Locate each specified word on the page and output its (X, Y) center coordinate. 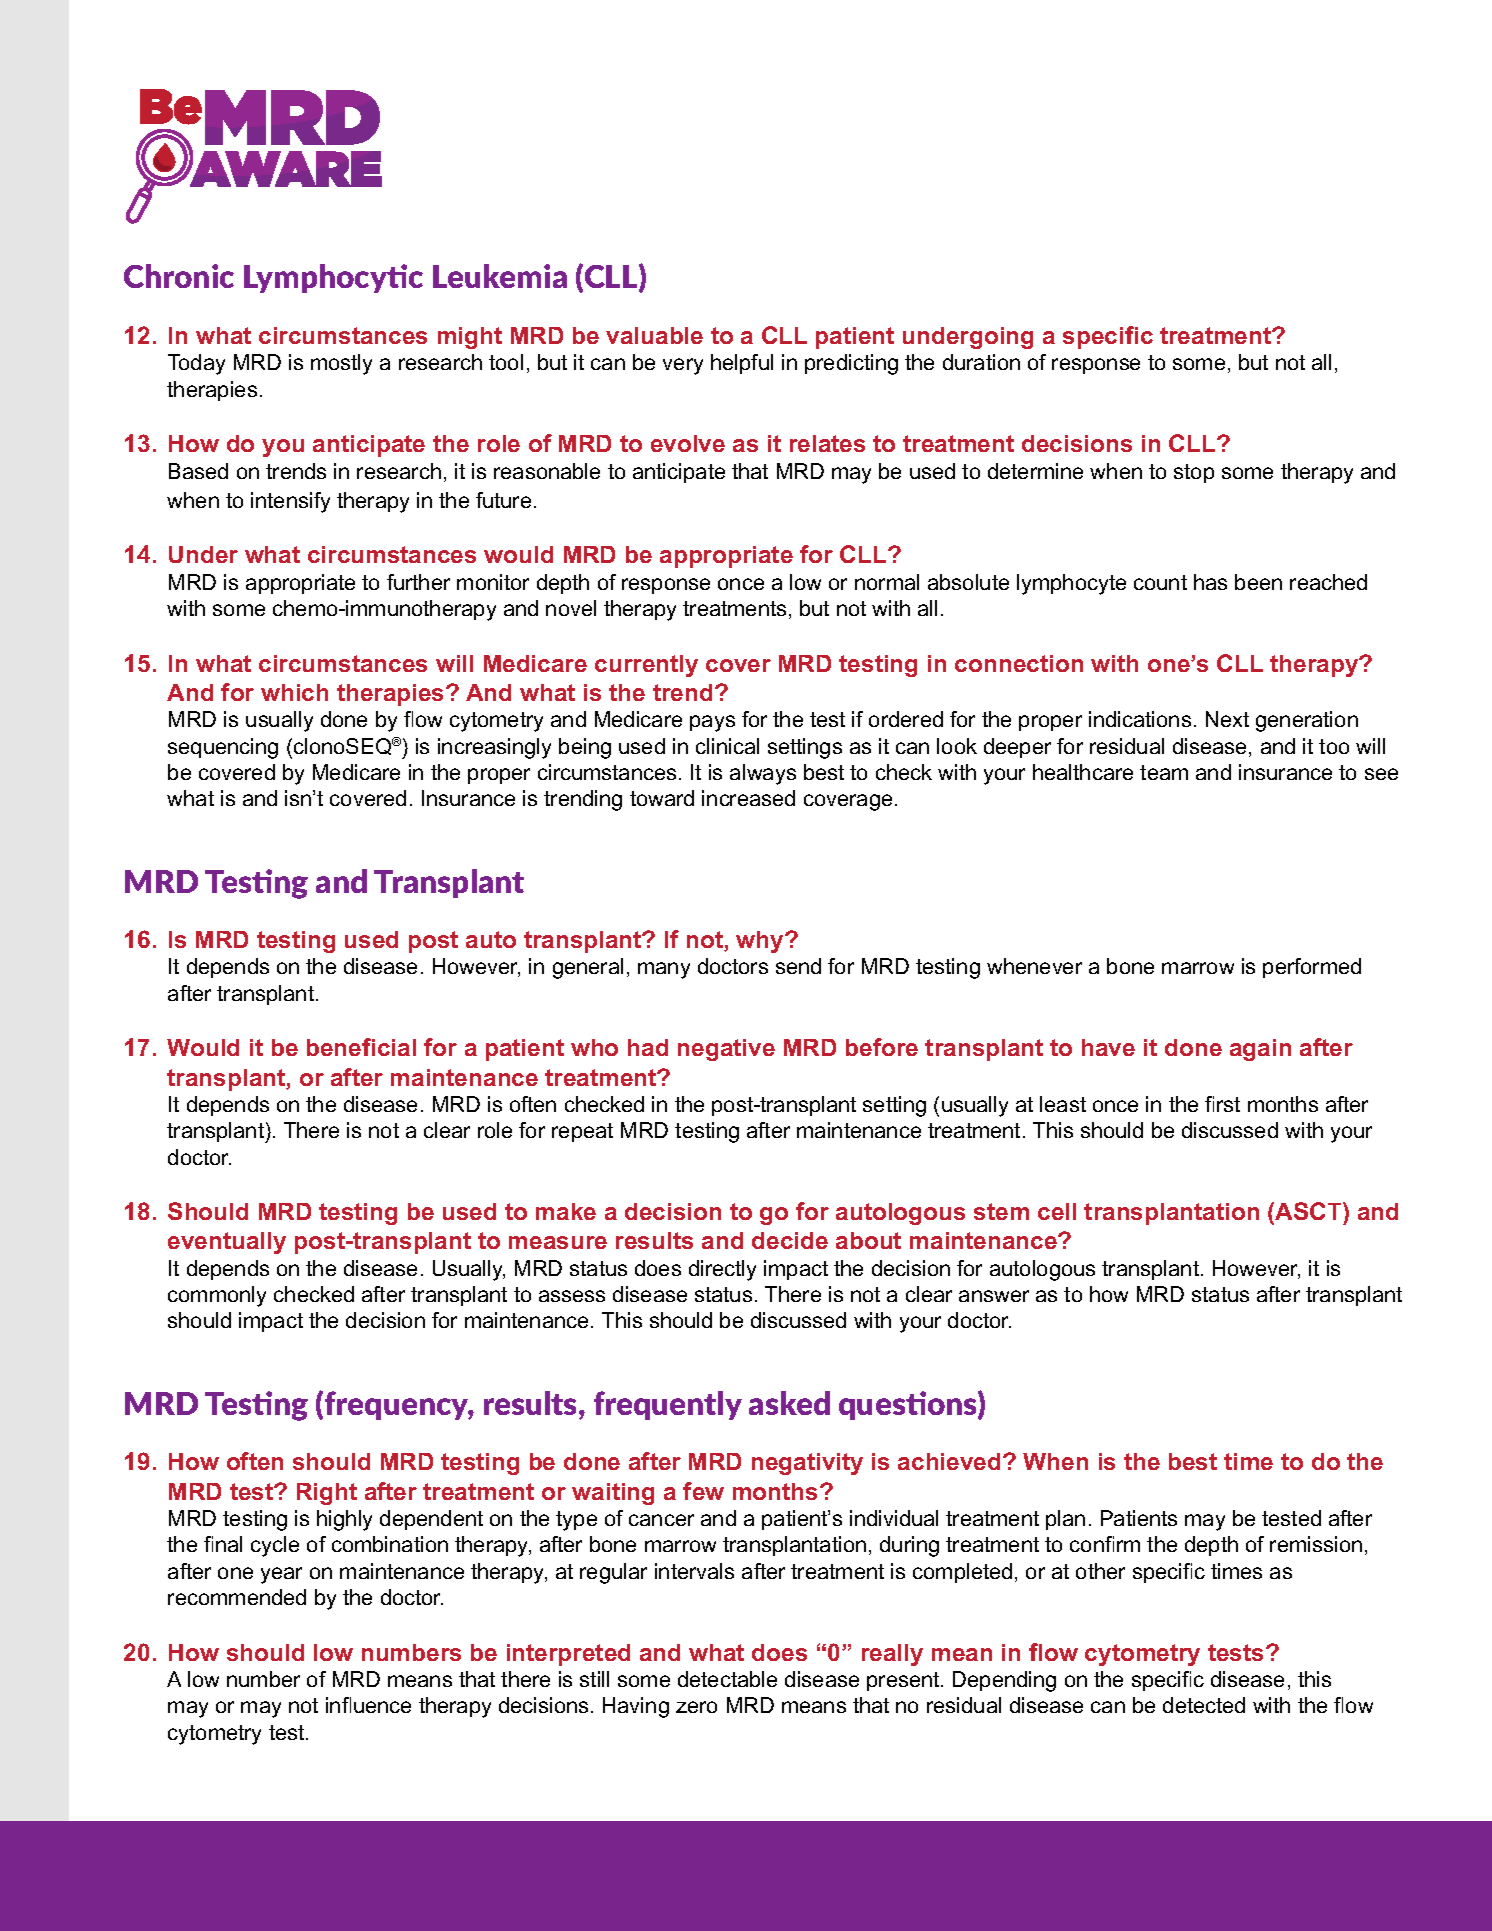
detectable (727, 1679)
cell (1057, 1211)
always (763, 774)
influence (368, 1705)
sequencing (223, 748)
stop (1194, 473)
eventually (227, 1243)
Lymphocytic (333, 278)
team (1164, 772)
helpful (742, 364)
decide (790, 1240)
